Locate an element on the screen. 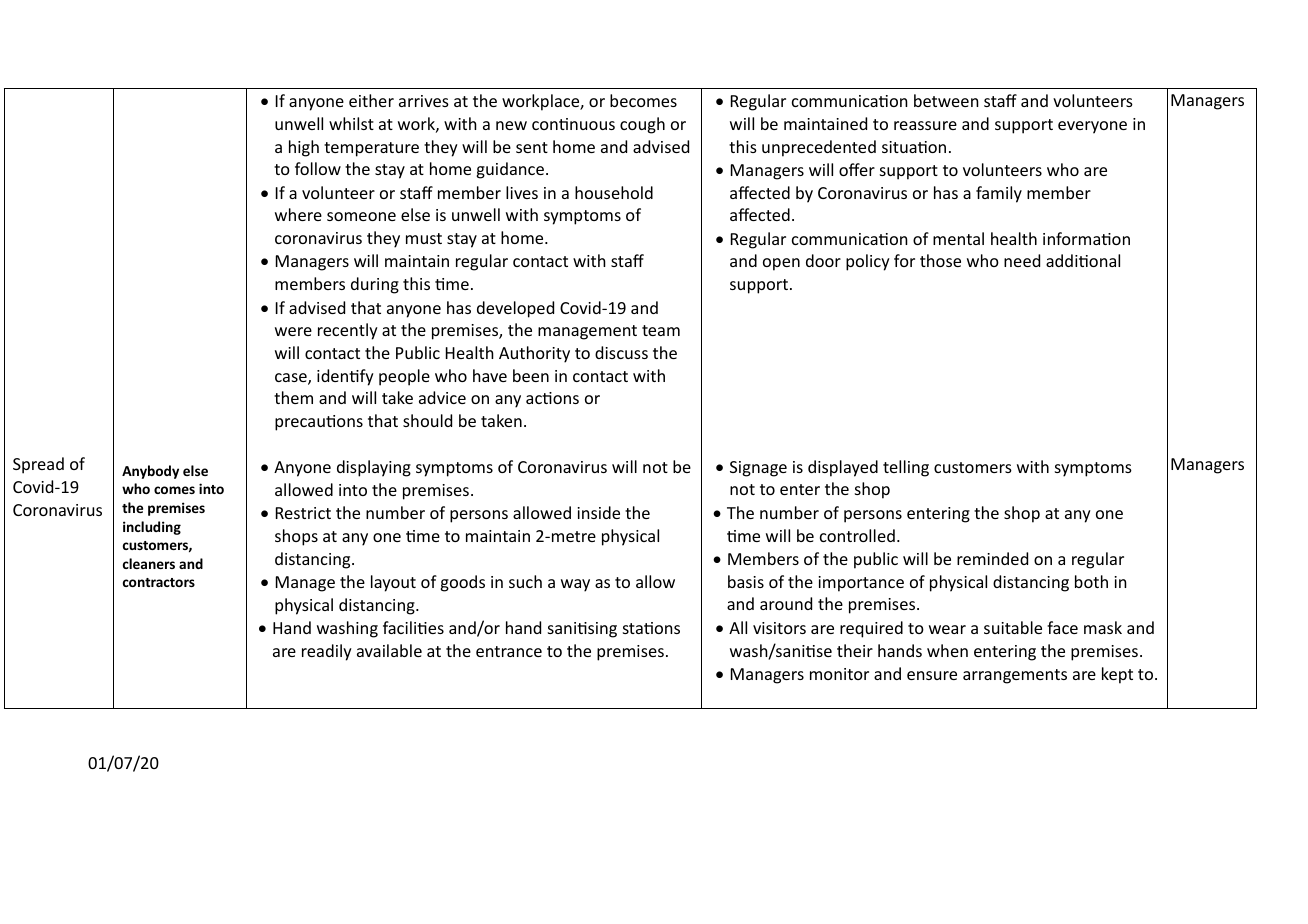 This screenshot has width=1308, height=924. telling is located at coordinates (906, 468).
